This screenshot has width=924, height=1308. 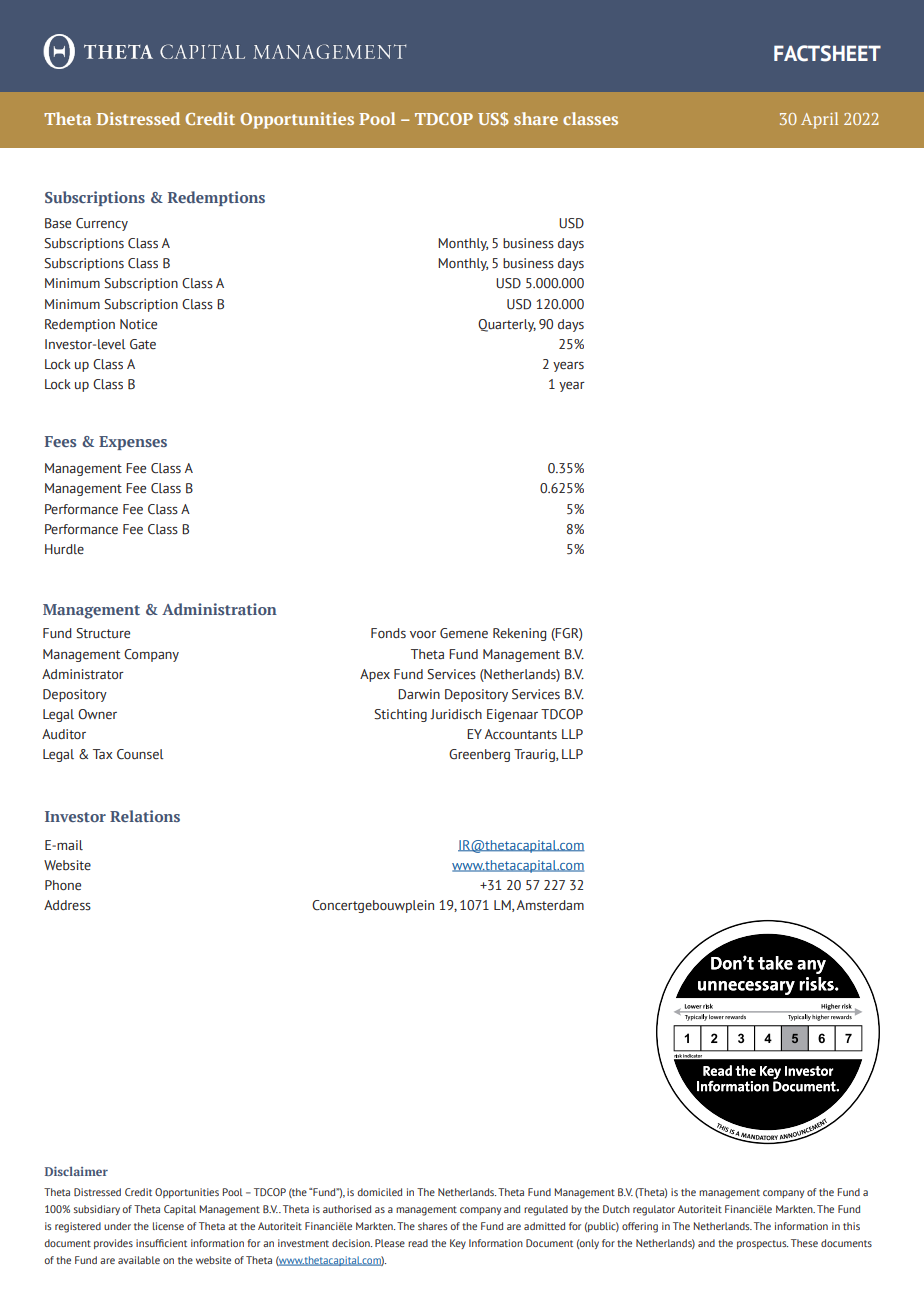 I want to click on prospectus, so click(x=762, y=1244).
